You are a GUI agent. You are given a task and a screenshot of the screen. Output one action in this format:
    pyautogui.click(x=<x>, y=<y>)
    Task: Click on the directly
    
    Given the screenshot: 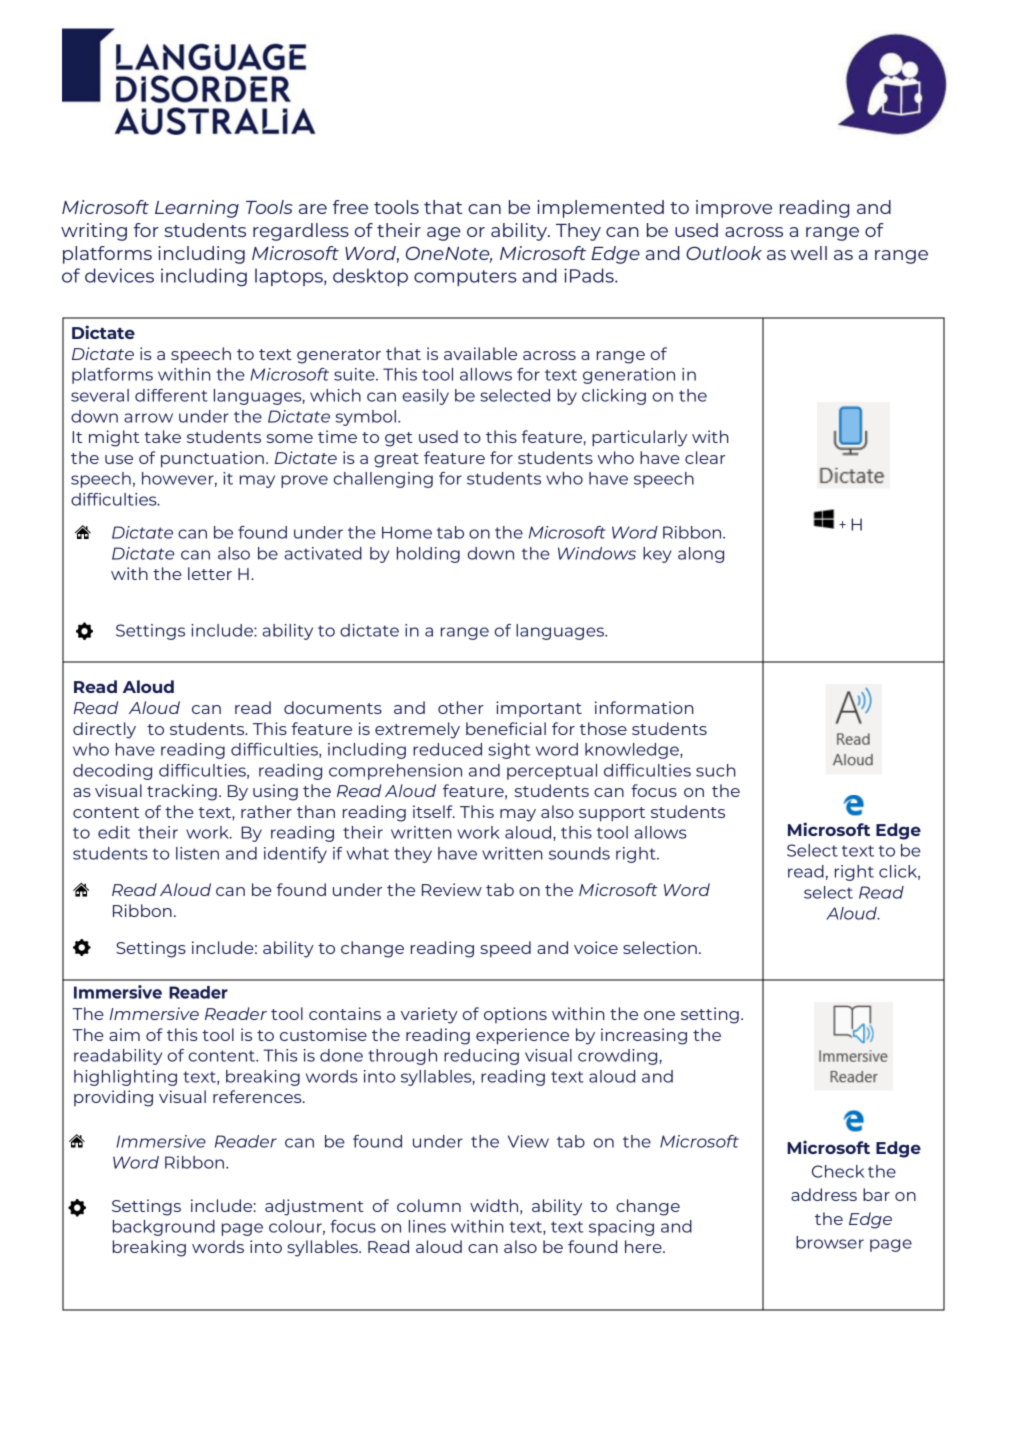 What is the action you would take?
    pyautogui.click(x=104, y=730)
